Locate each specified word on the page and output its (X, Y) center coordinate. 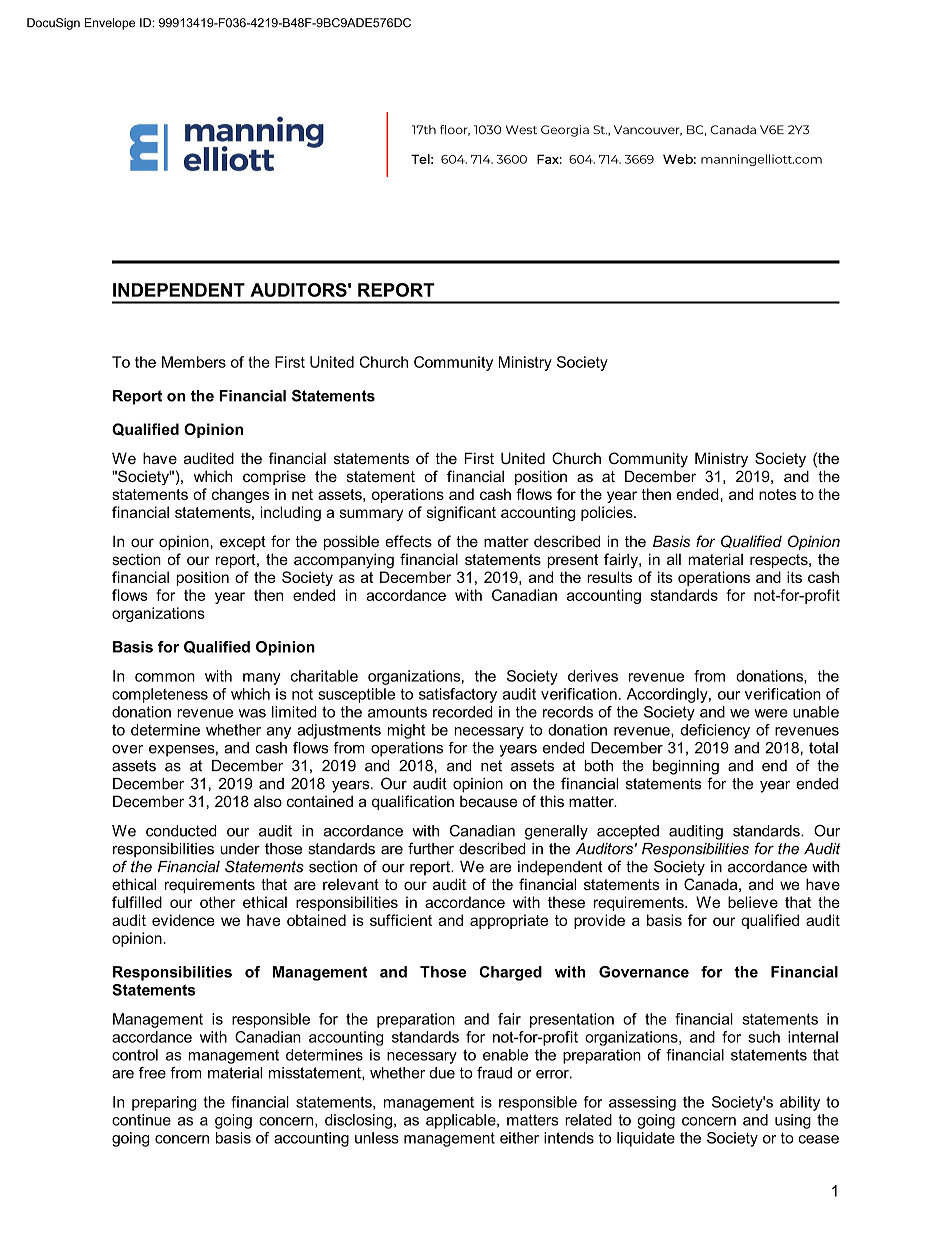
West (521, 129)
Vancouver (648, 130)
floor (455, 130)
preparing (164, 1103)
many (262, 679)
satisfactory (458, 695)
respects (780, 561)
